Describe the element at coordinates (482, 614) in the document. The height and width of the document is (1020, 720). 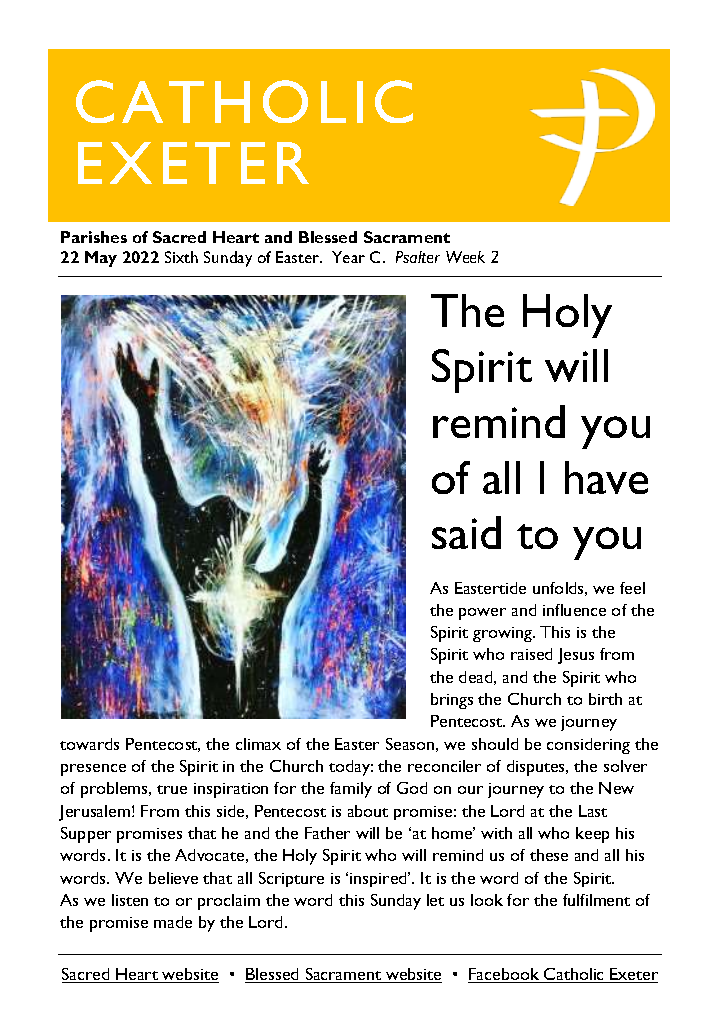
I see `power` at that location.
